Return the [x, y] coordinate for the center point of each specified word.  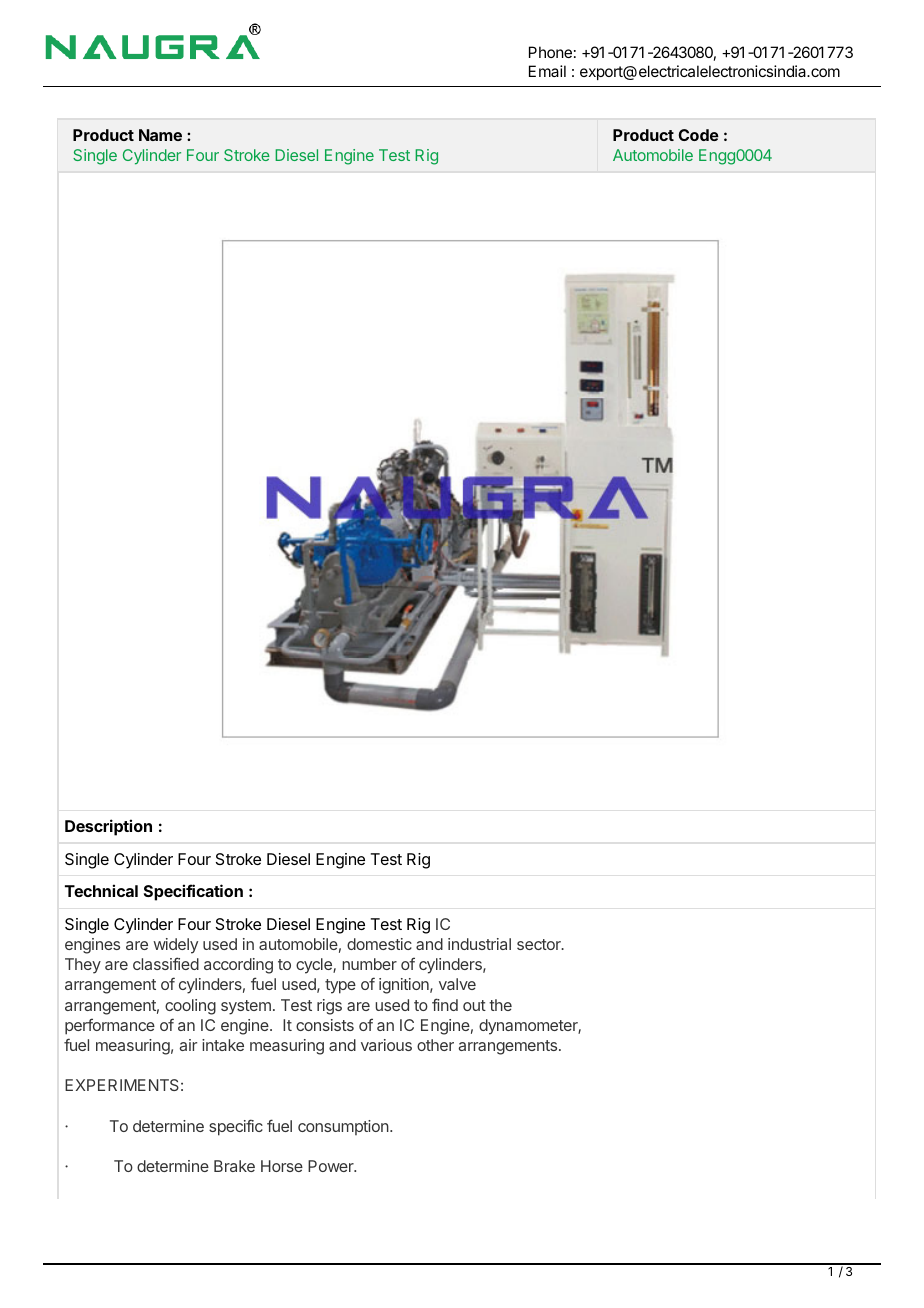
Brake [234, 1166]
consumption [343, 1127]
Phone [550, 52]
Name [160, 135]
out [474, 1005]
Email [547, 71]
